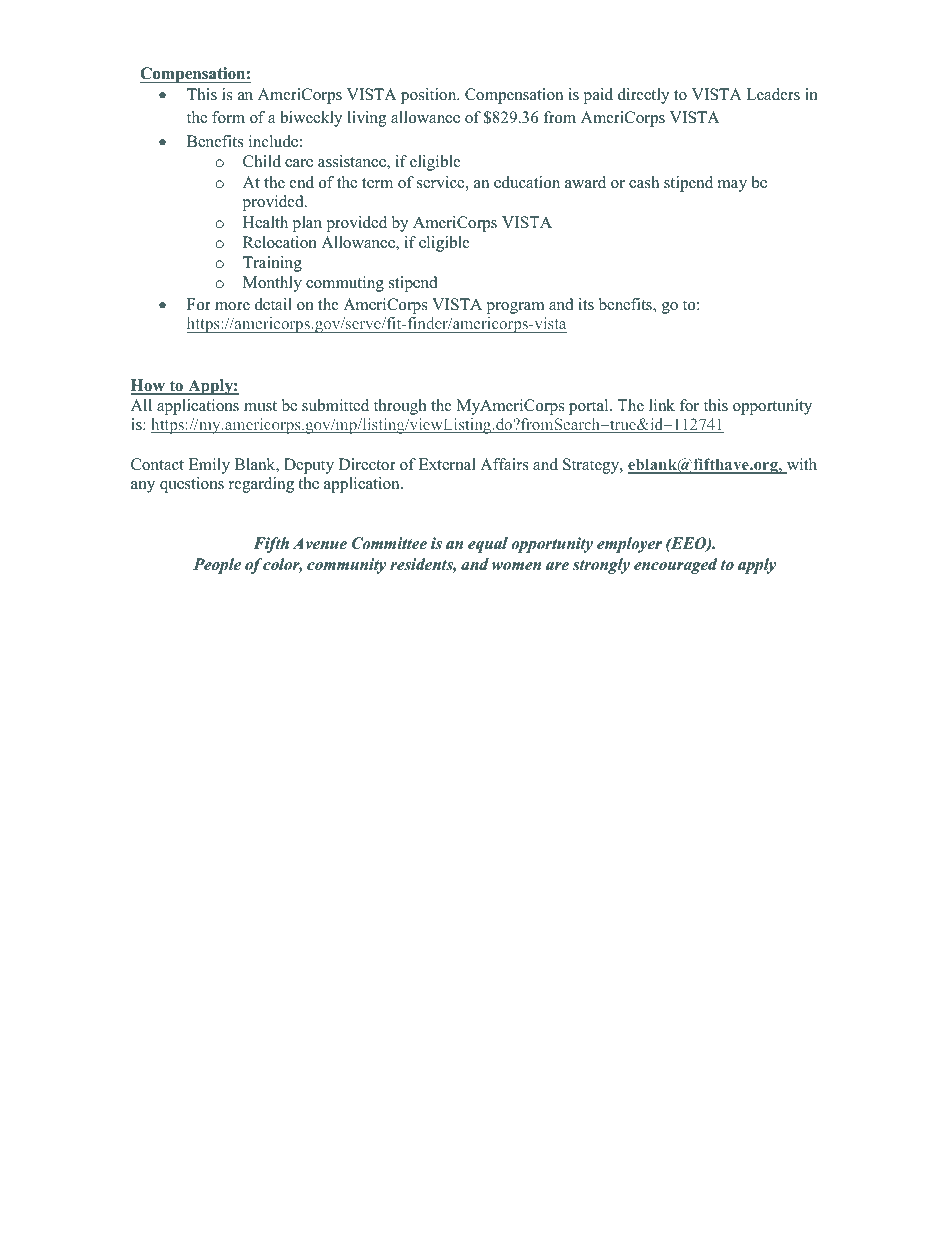  Describe the element at coordinates (773, 94) in the screenshot. I see `Leaders` at that location.
